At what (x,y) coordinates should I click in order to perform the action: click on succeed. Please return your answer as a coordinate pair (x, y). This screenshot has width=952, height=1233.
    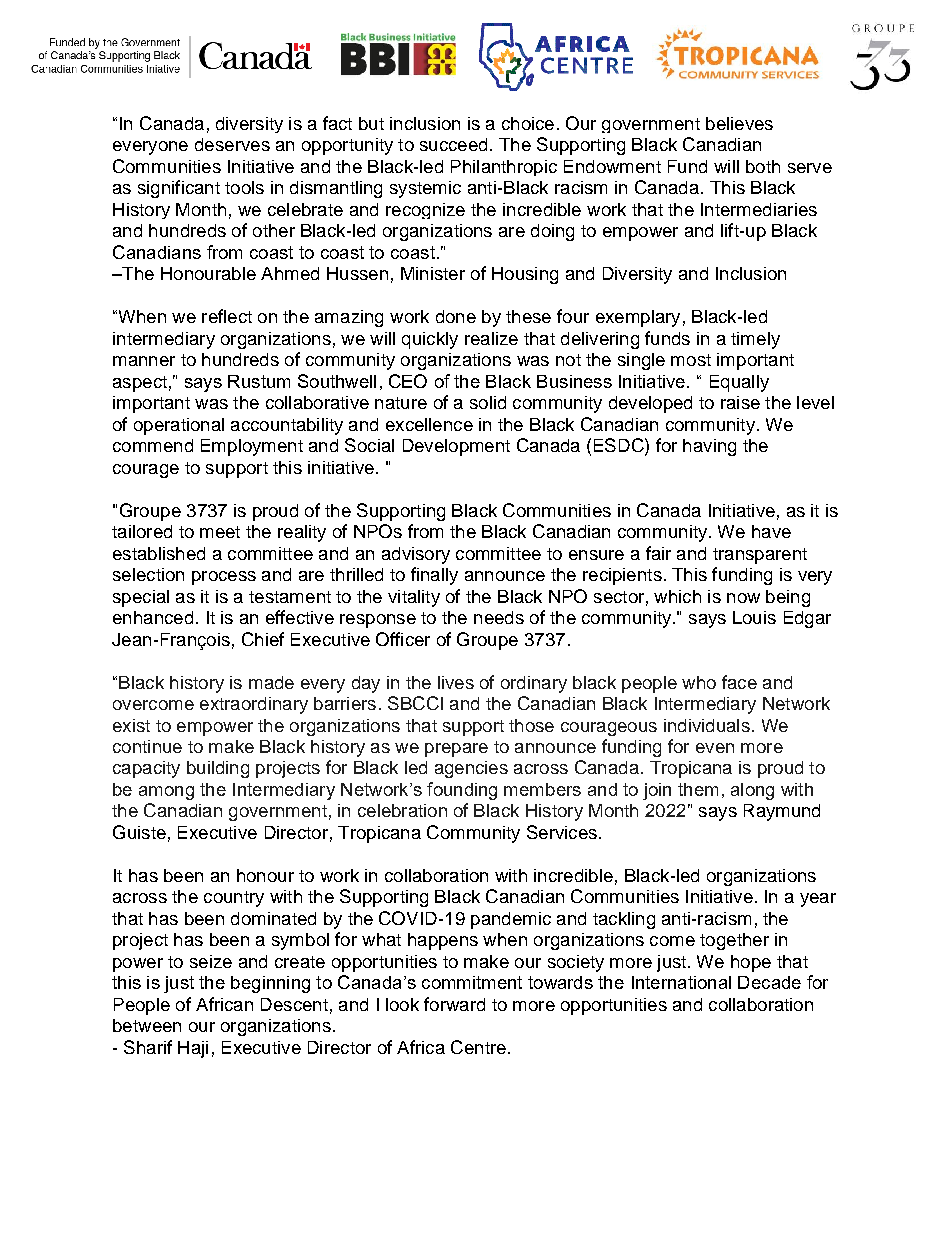
    Looking at the image, I should click on (453, 144).
